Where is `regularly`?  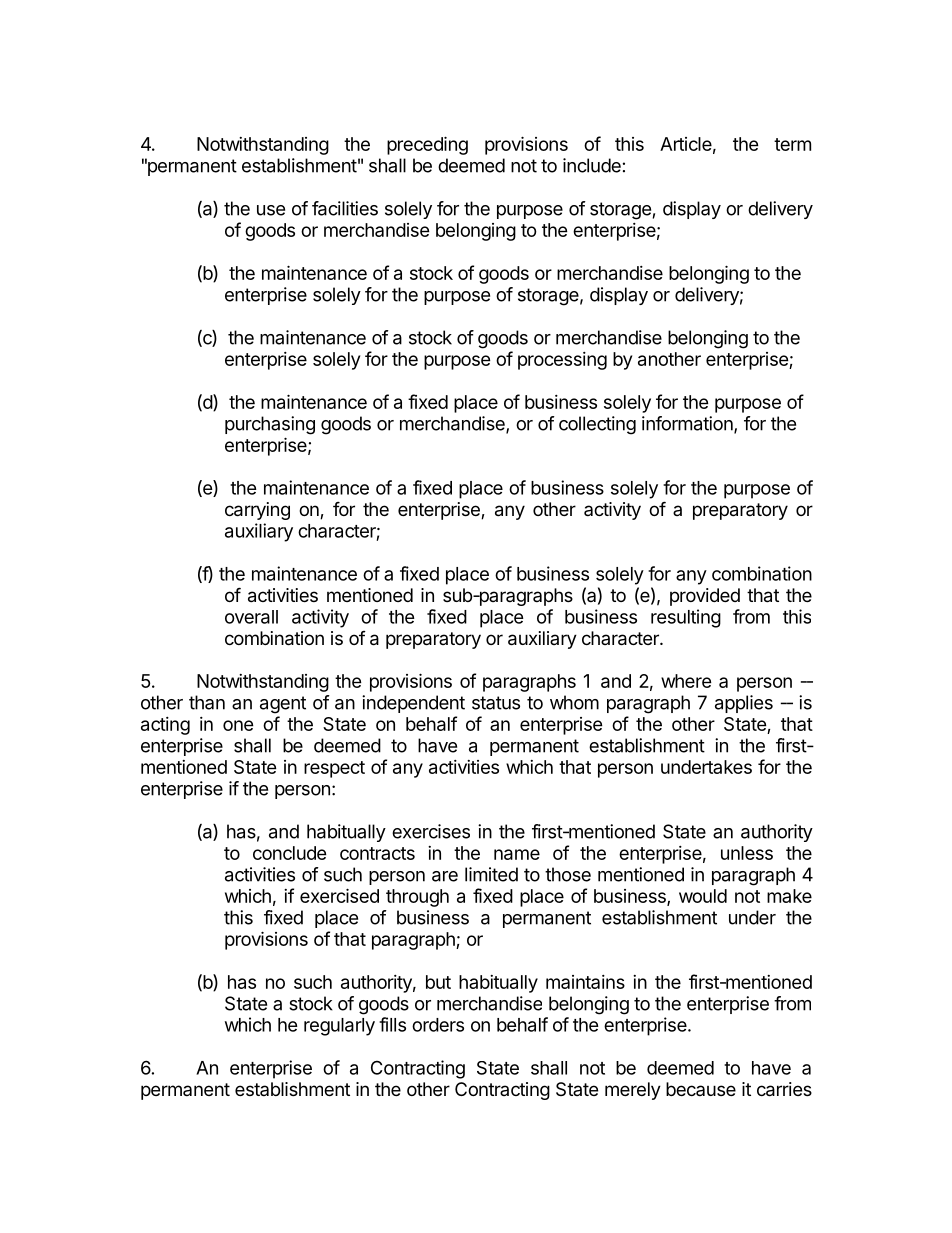 regularly is located at coordinates (339, 1027).
